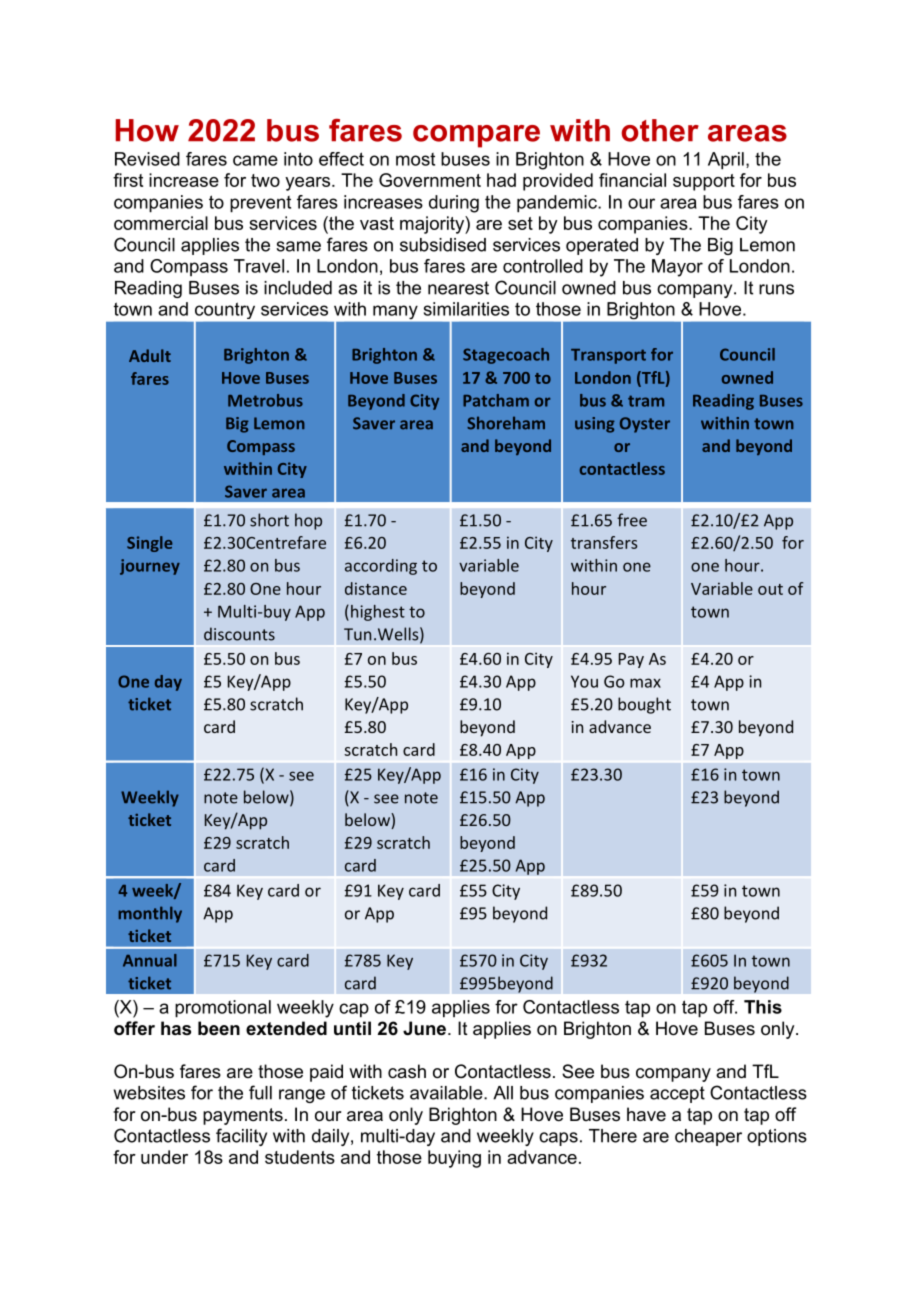  Describe the element at coordinates (239, 634) in the page. I see `discounts` at that location.
